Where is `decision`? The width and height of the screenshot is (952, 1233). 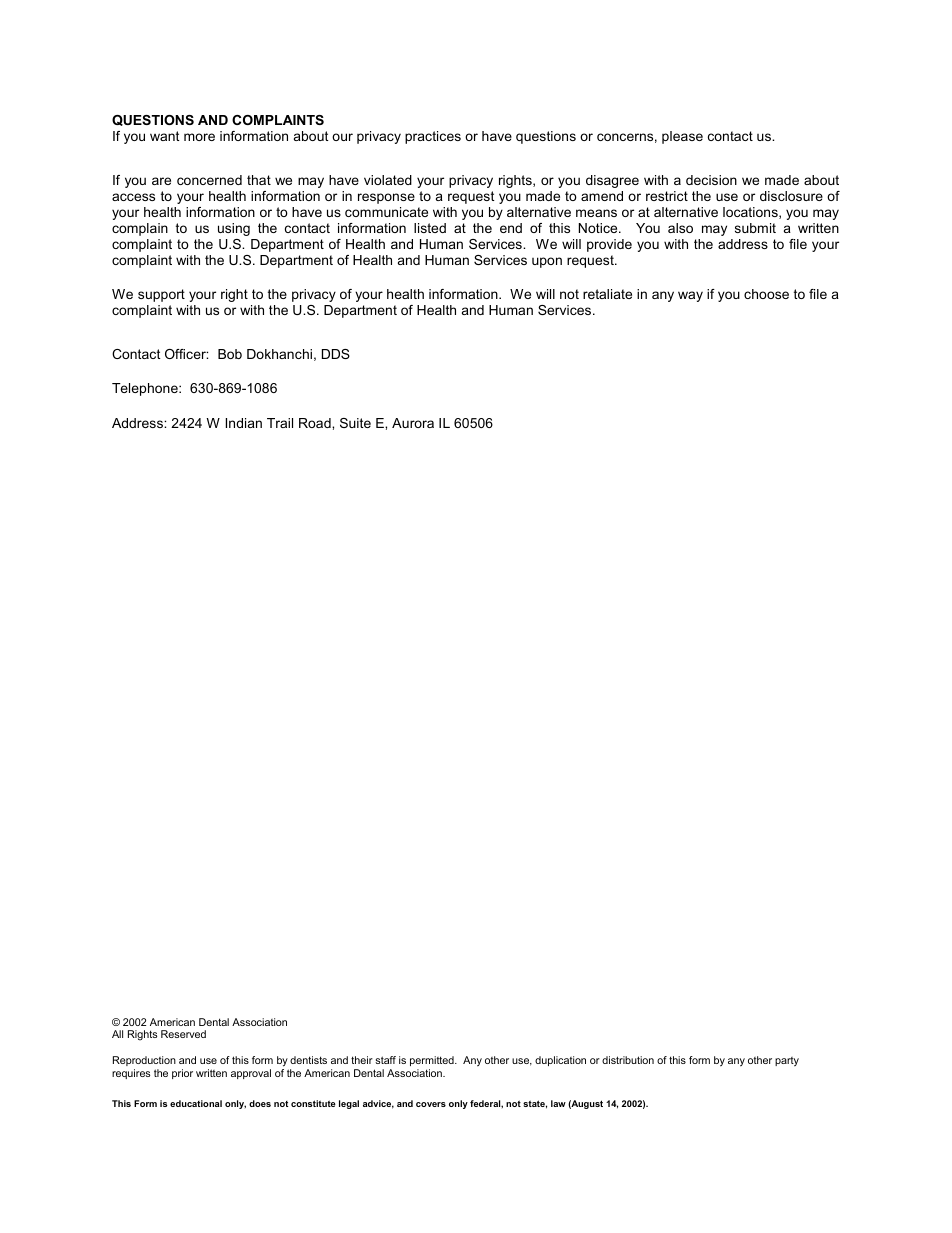
decision is located at coordinates (711, 180).
